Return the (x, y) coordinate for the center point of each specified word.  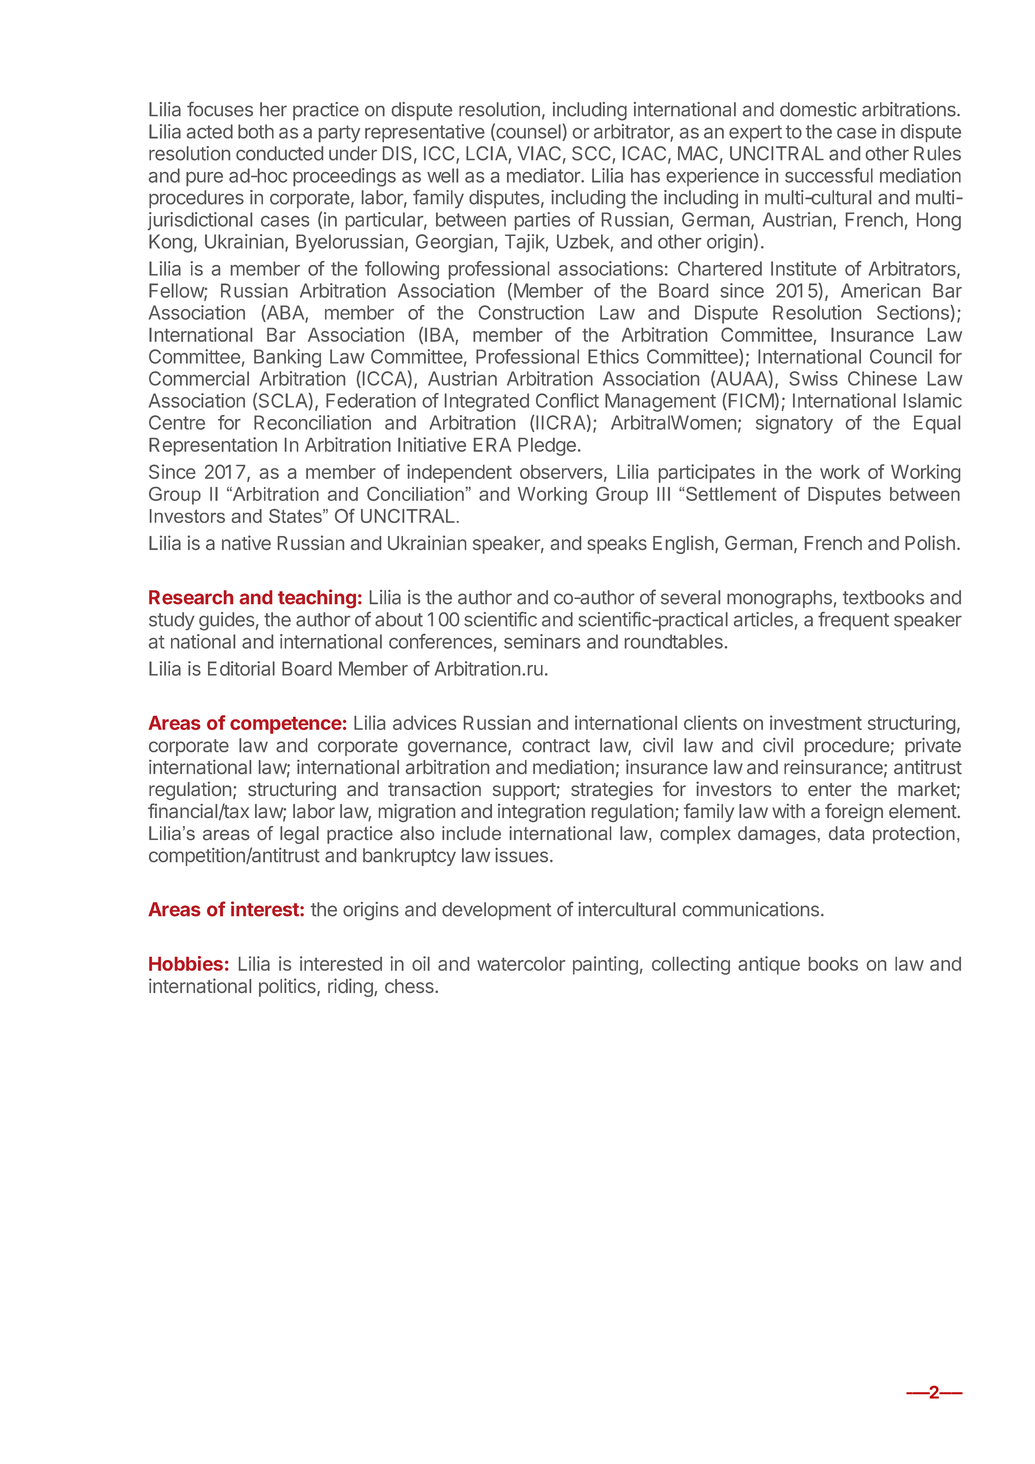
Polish (930, 542)
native (246, 542)
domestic (818, 109)
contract (556, 745)
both (256, 131)
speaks (617, 545)
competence (286, 725)
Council (901, 356)
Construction (531, 312)
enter (829, 789)
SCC (591, 153)
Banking (287, 358)
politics (288, 987)
